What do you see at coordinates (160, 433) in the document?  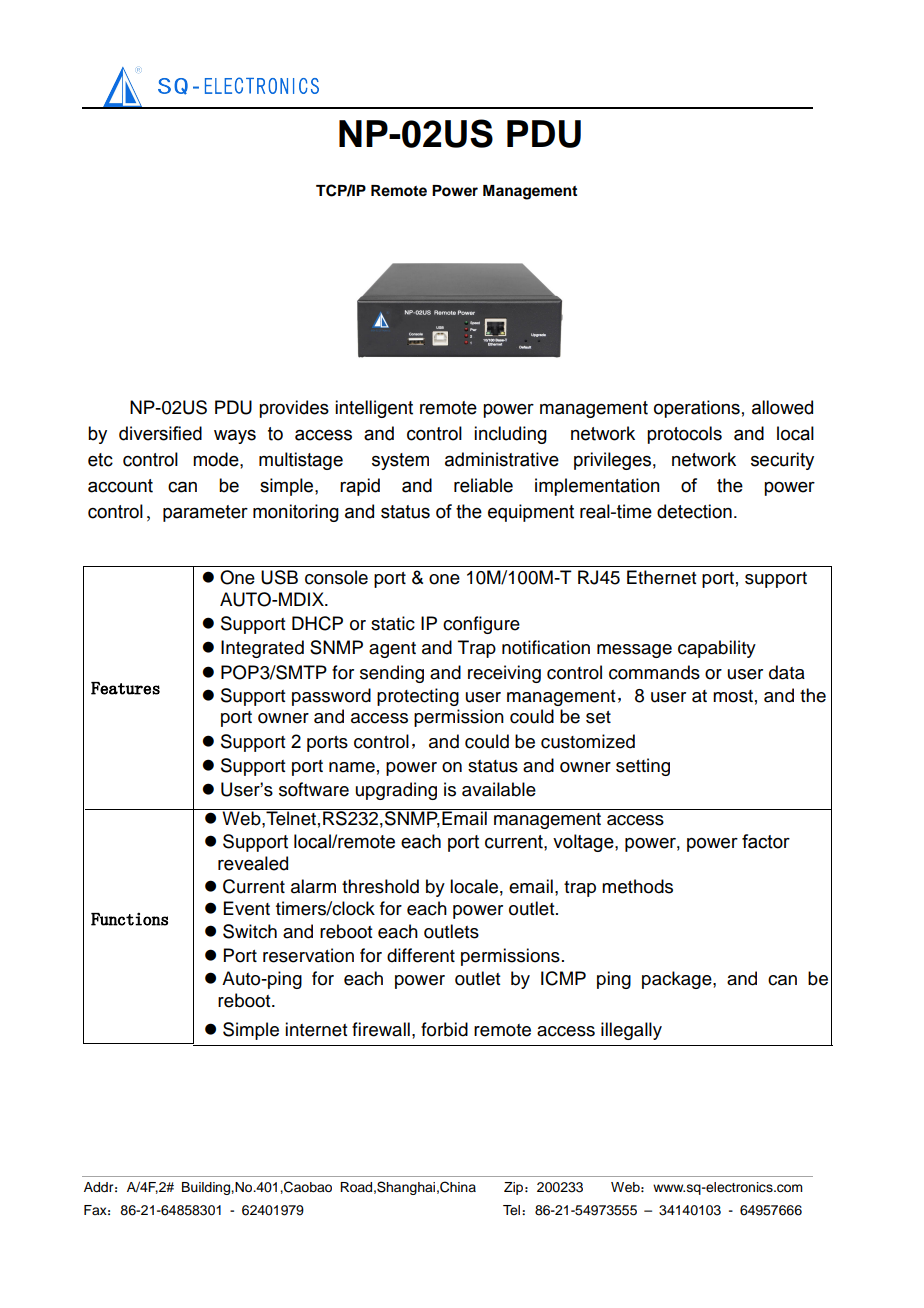 I see `diversified` at bounding box center [160, 433].
